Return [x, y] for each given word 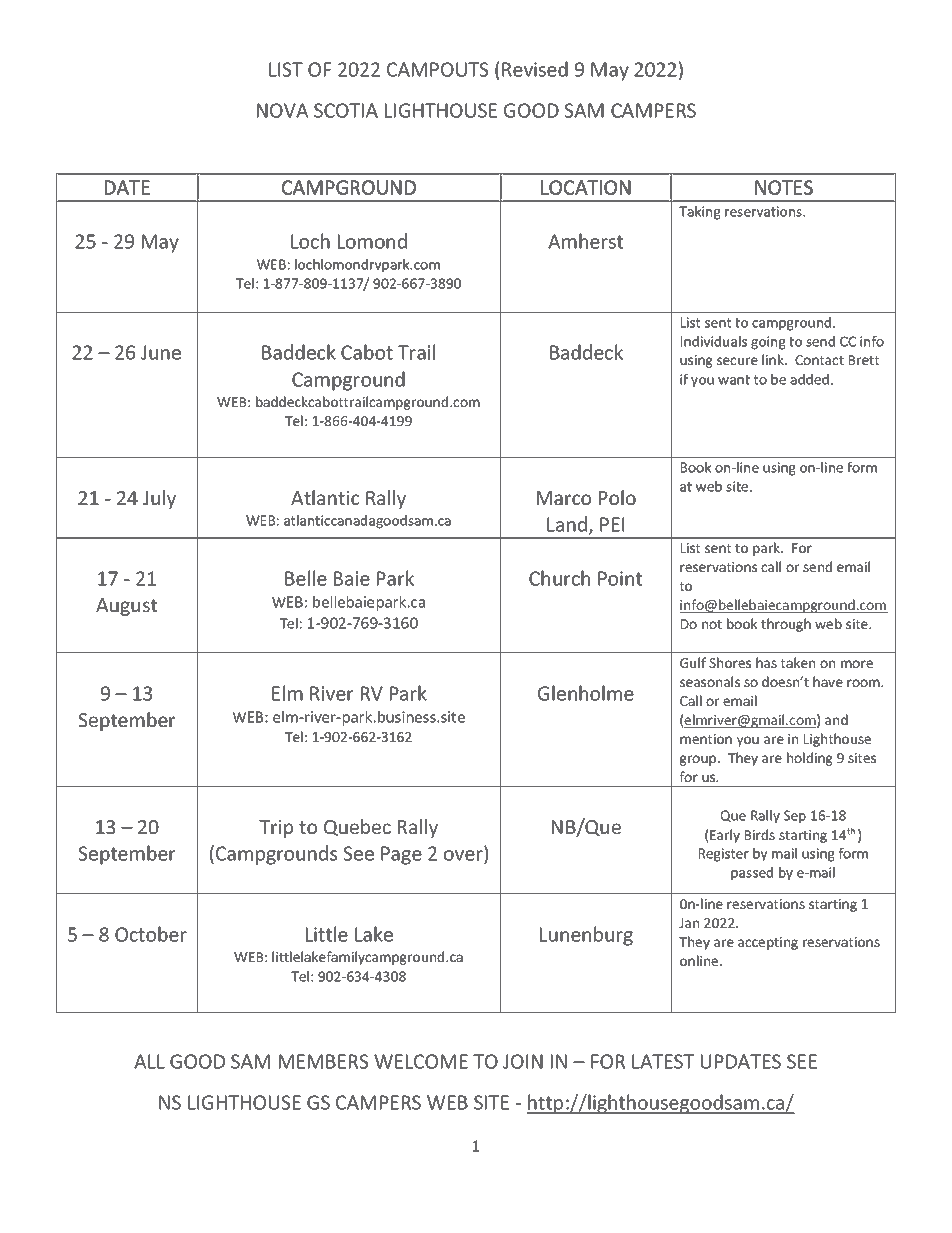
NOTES [784, 187]
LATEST [663, 1061]
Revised [535, 69]
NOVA [283, 110]
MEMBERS [323, 1061]
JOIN [523, 1061]
